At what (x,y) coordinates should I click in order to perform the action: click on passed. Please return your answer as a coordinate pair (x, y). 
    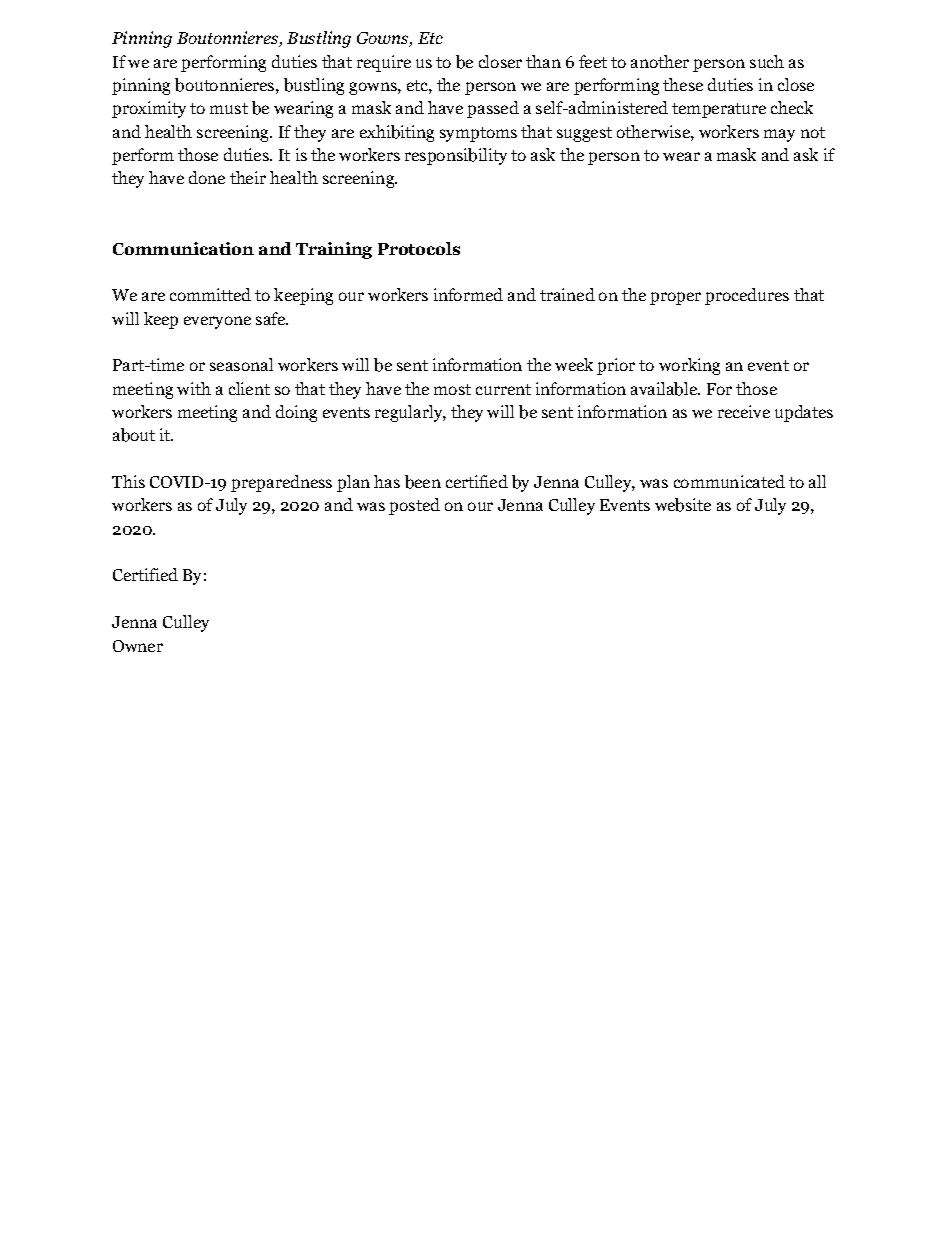
    Looking at the image, I should click on (493, 109).
